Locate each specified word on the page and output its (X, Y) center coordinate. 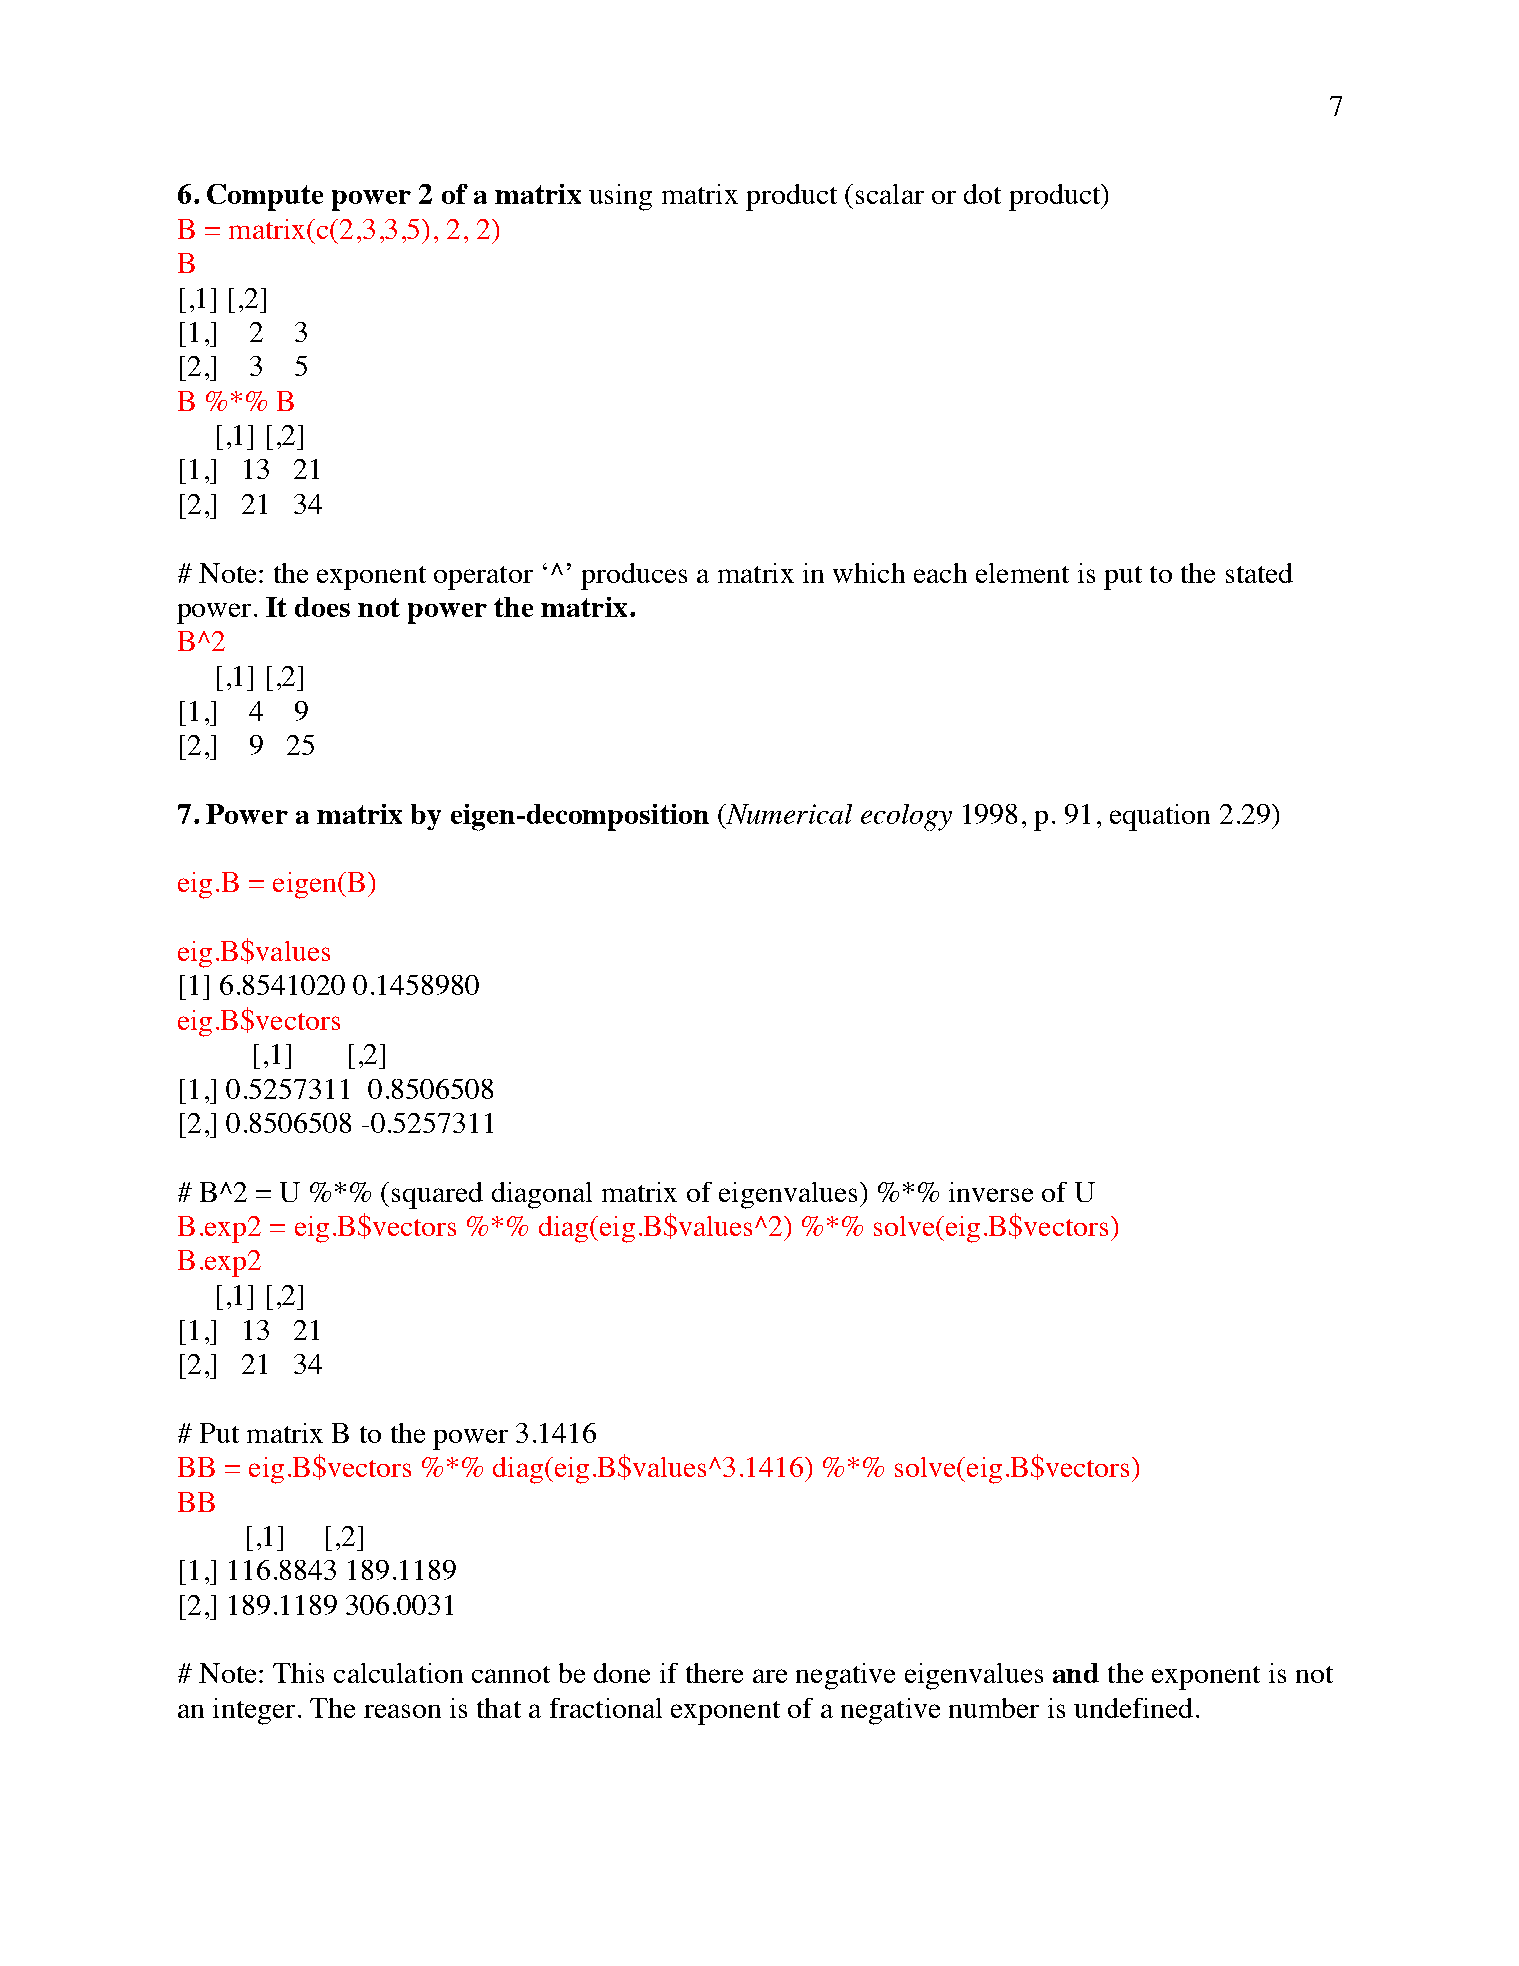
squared (437, 1195)
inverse (991, 1192)
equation (1160, 817)
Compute (265, 197)
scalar (890, 194)
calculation (398, 1673)
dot (982, 194)
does (322, 607)
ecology (906, 817)
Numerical (788, 814)
